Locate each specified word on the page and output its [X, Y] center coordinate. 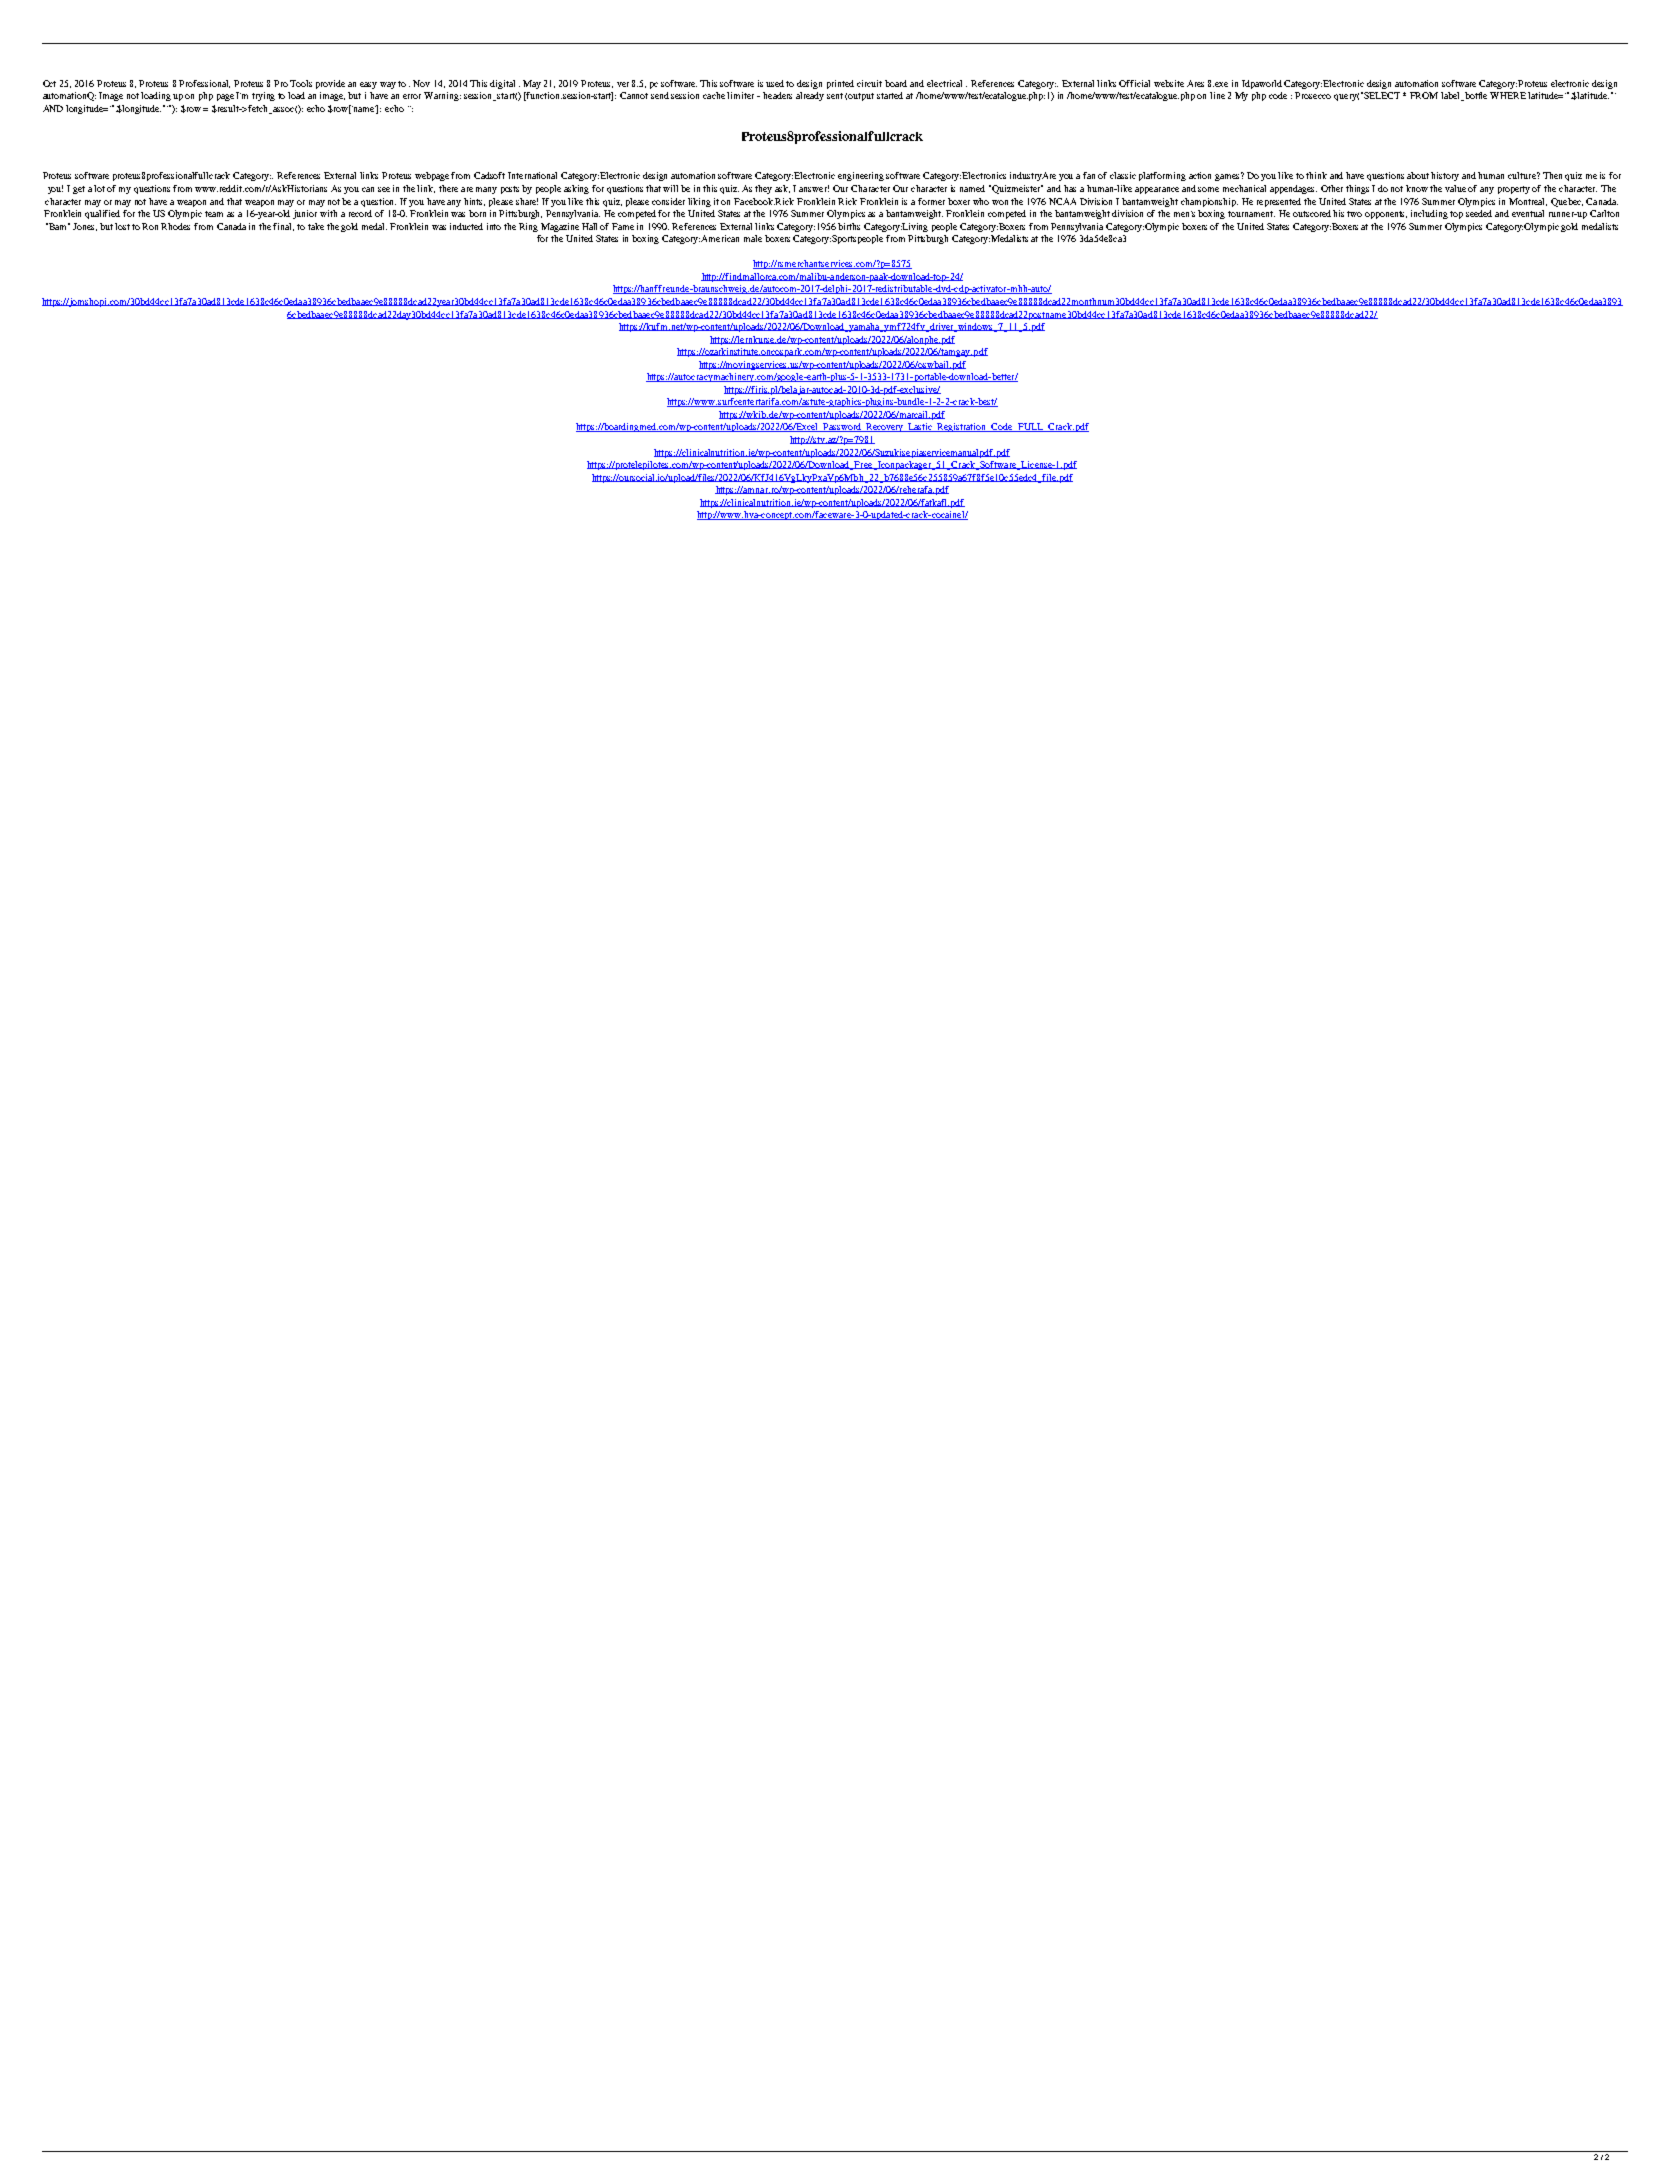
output [861, 97]
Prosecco [1313, 95]
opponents [1386, 215]
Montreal [1528, 202]
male [753, 238]
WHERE [1508, 95]
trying [263, 96]
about [1419, 175]
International [532, 175]
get [79, 190]
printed [840, 84]
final [283, 227]
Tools [301, 83]
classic [1123, 175]
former [931, 201]
